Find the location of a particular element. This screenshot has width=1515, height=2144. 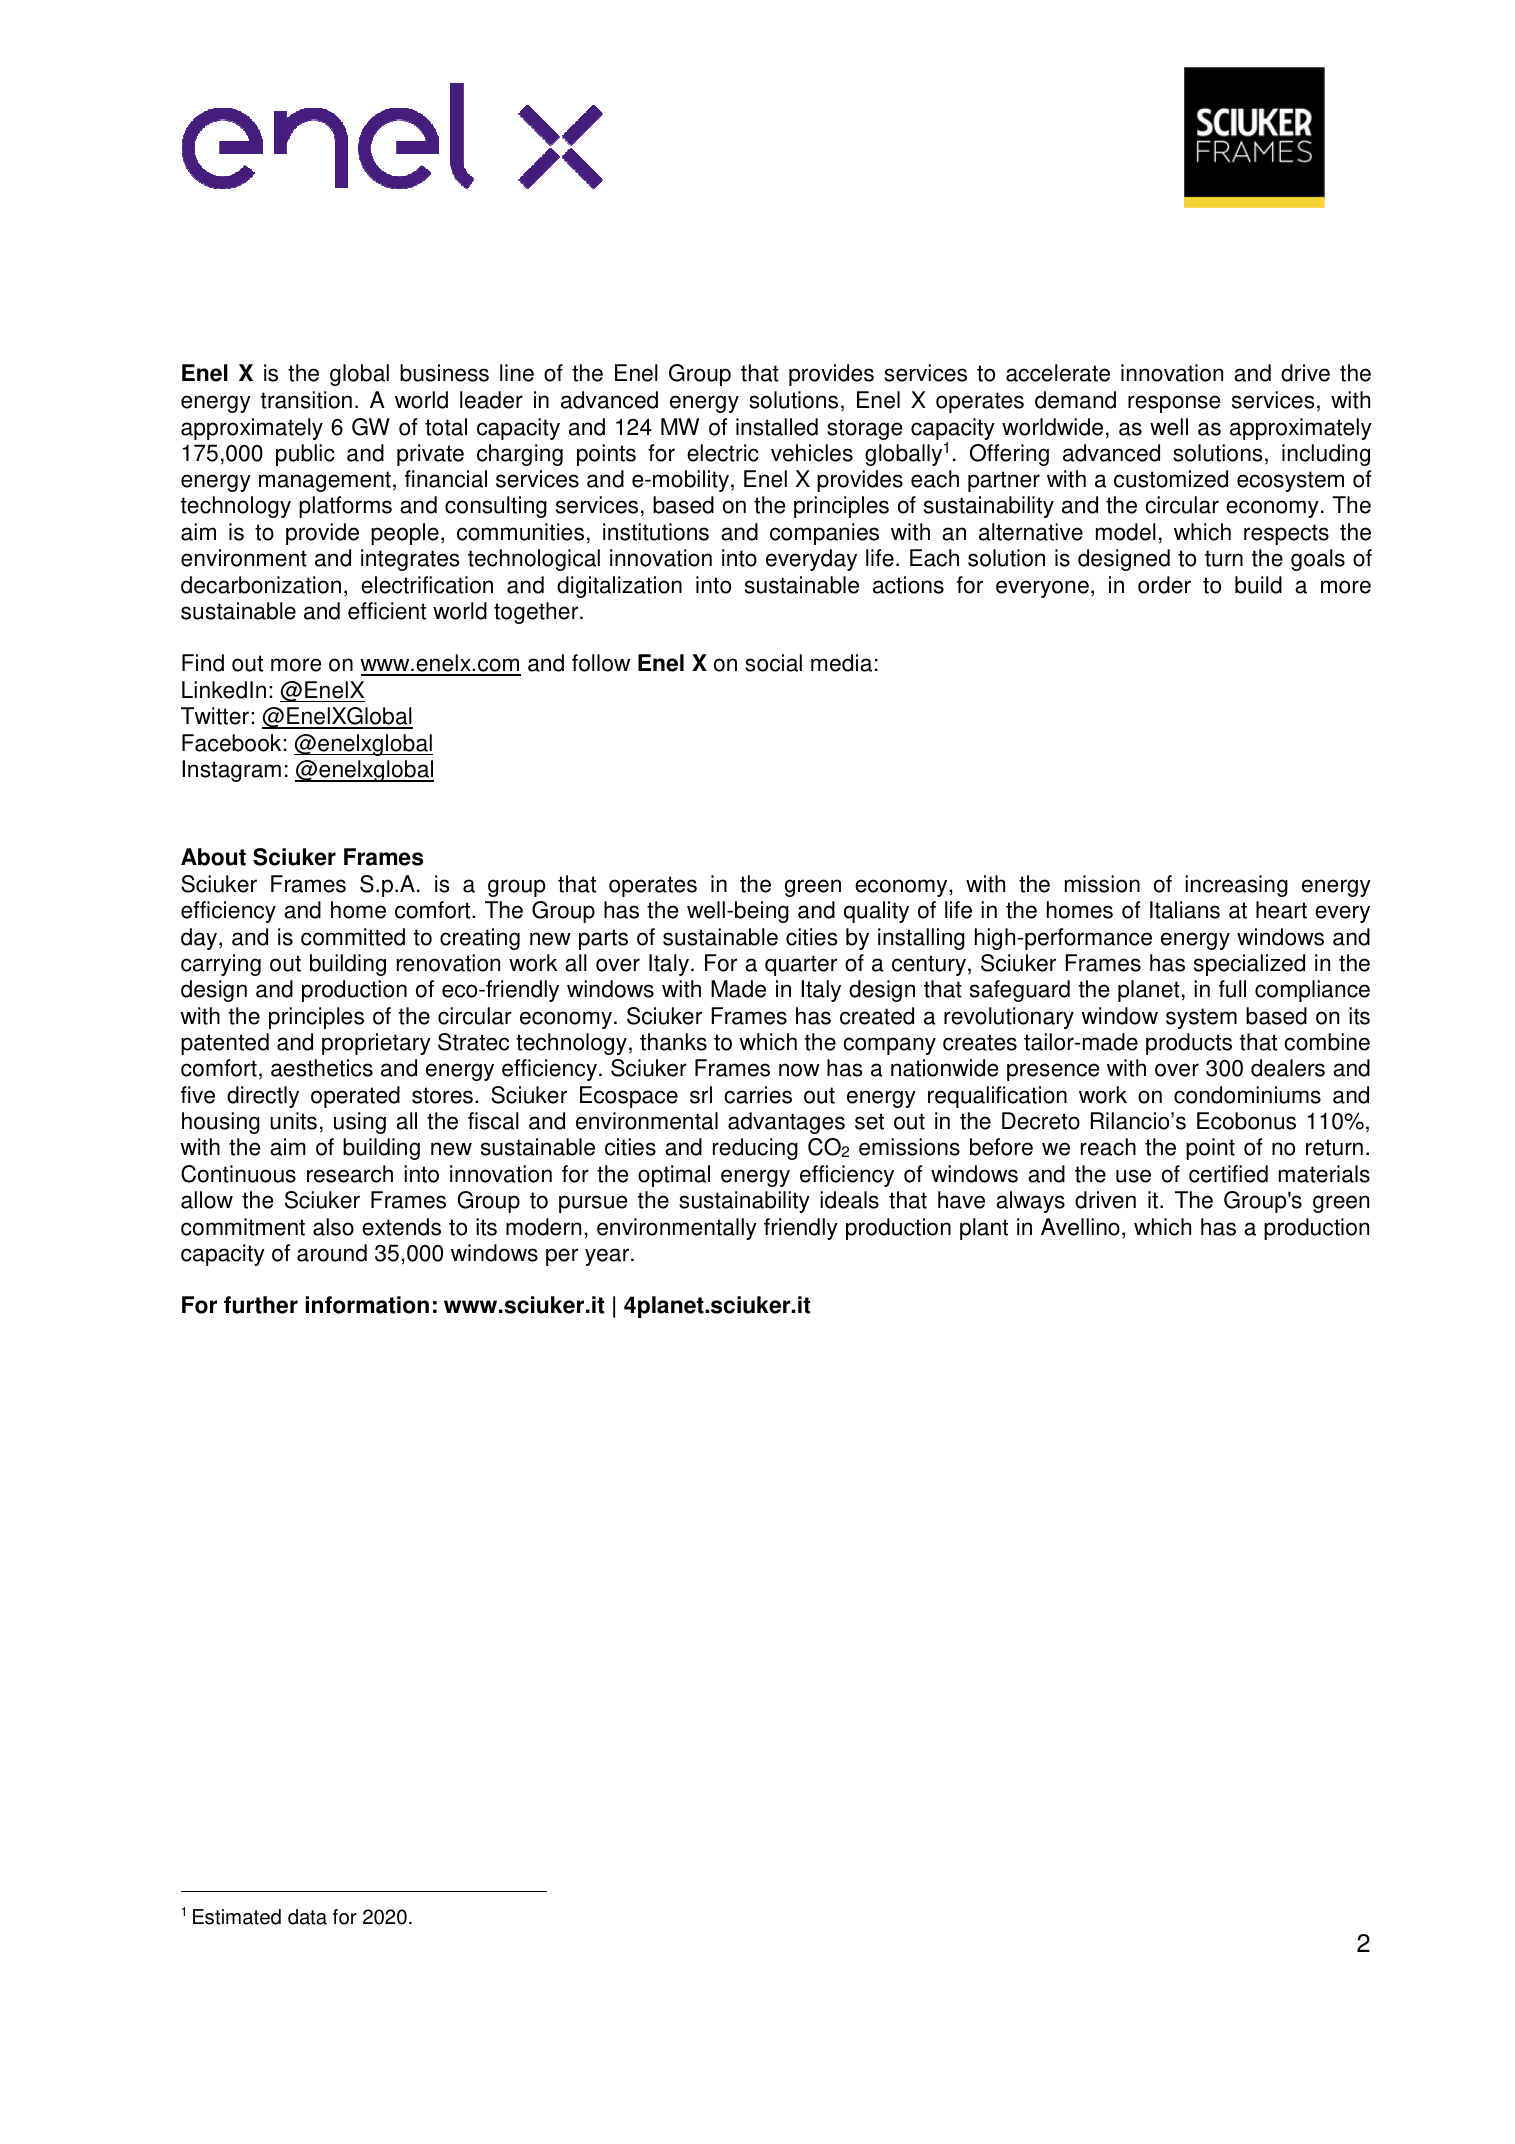

proprietary is located at coordinates (376, 1044).
